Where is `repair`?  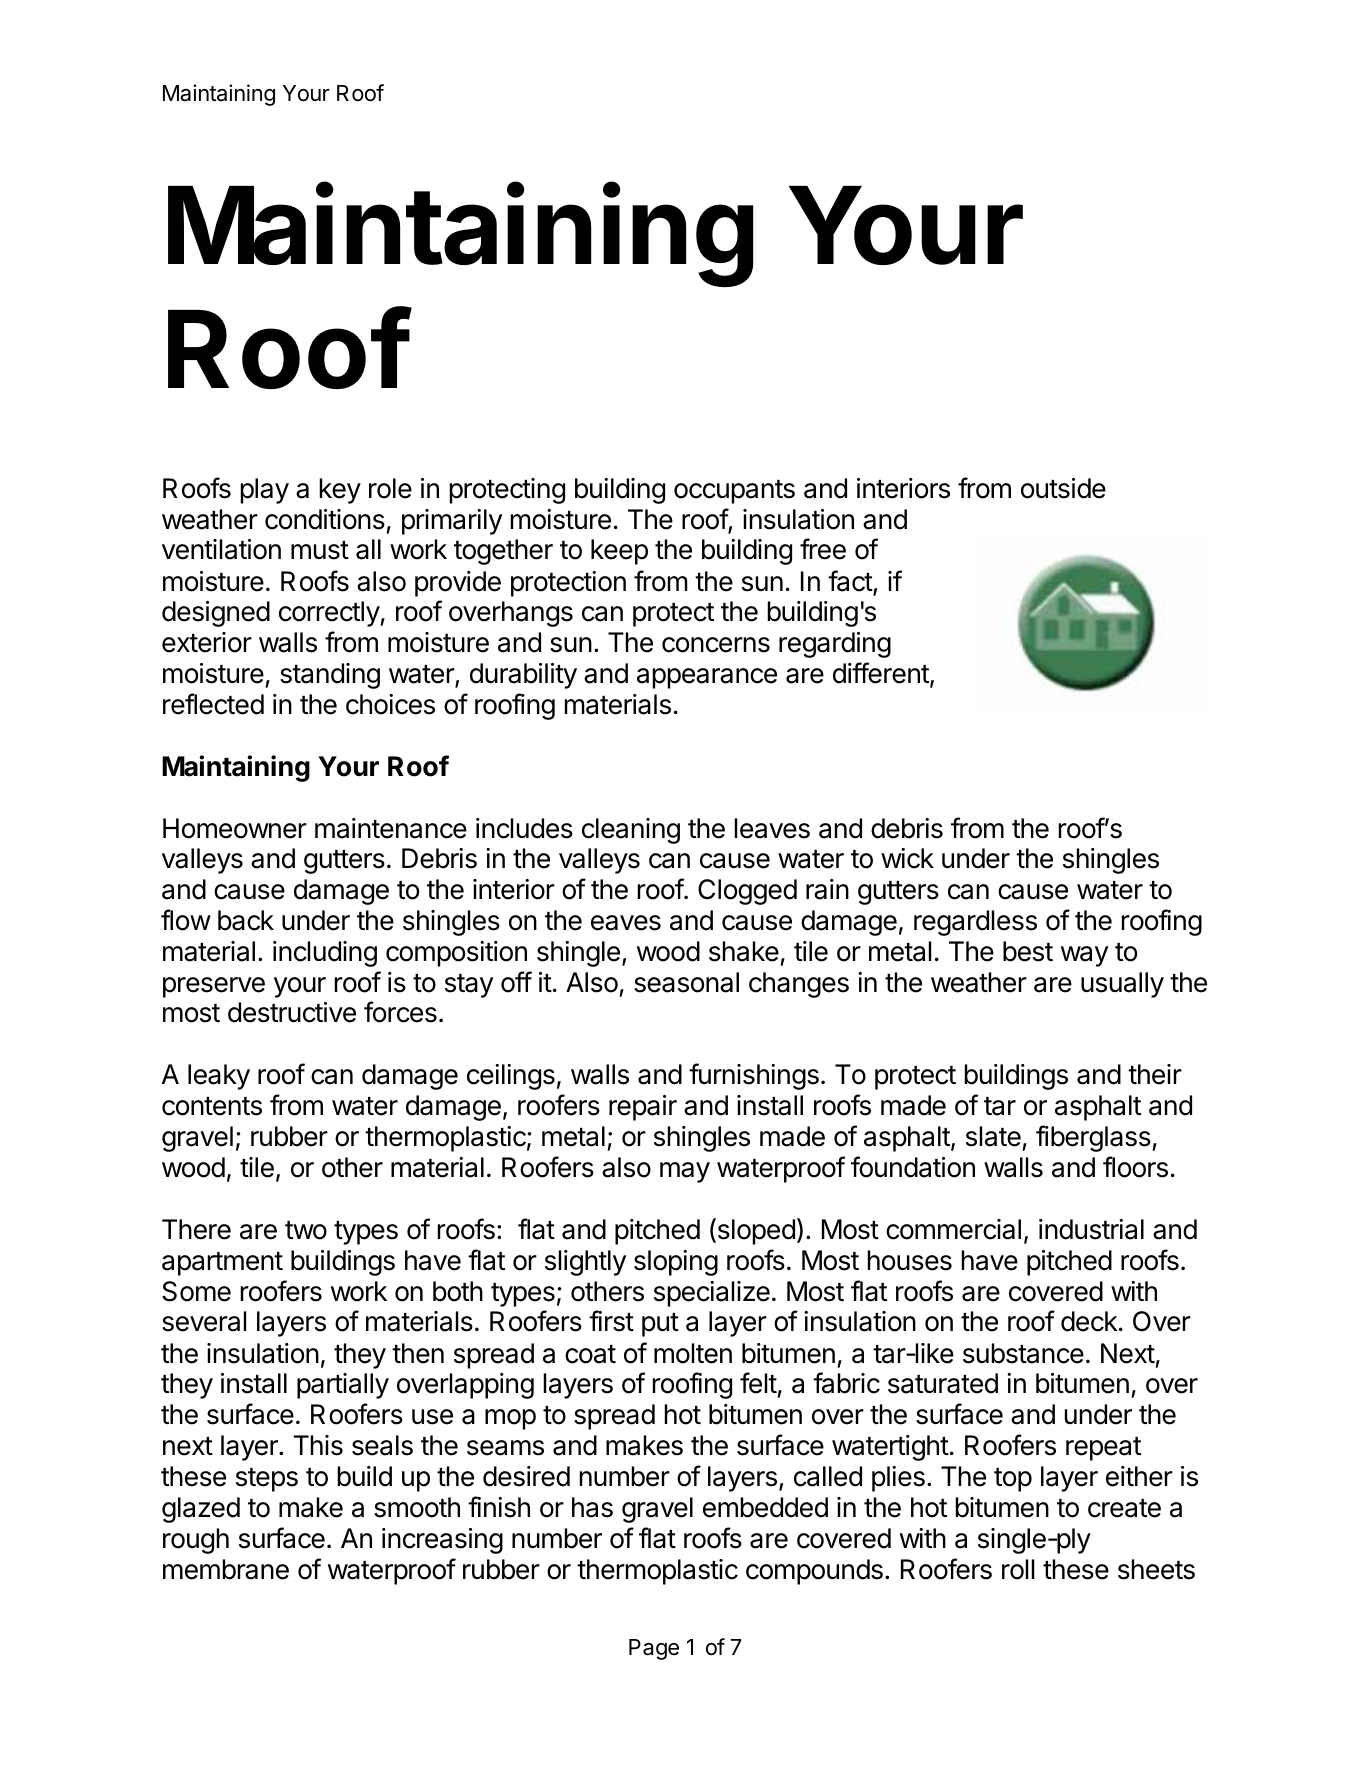
repair is located at coordinates (643, 1108).
